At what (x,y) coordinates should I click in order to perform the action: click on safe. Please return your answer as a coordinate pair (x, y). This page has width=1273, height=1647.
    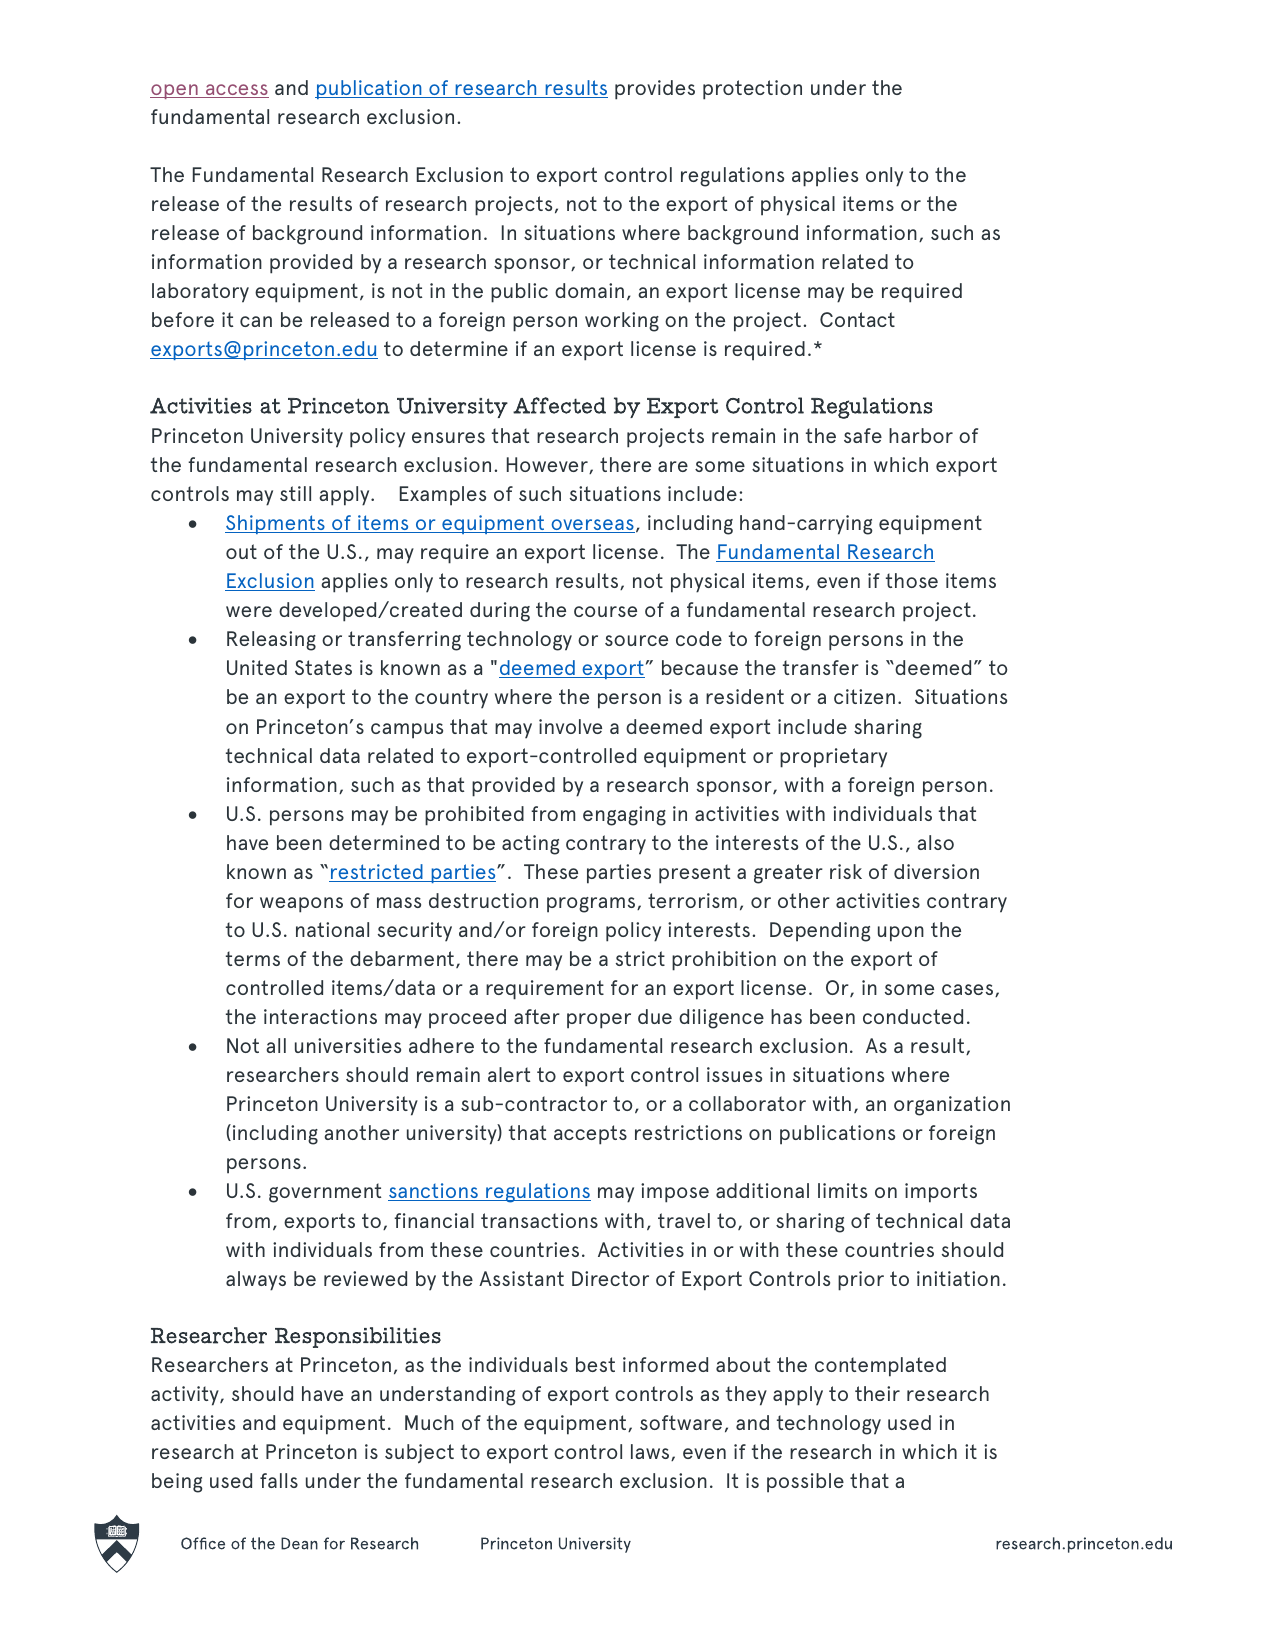
    Looking at the image, I should click on (863, 435).
